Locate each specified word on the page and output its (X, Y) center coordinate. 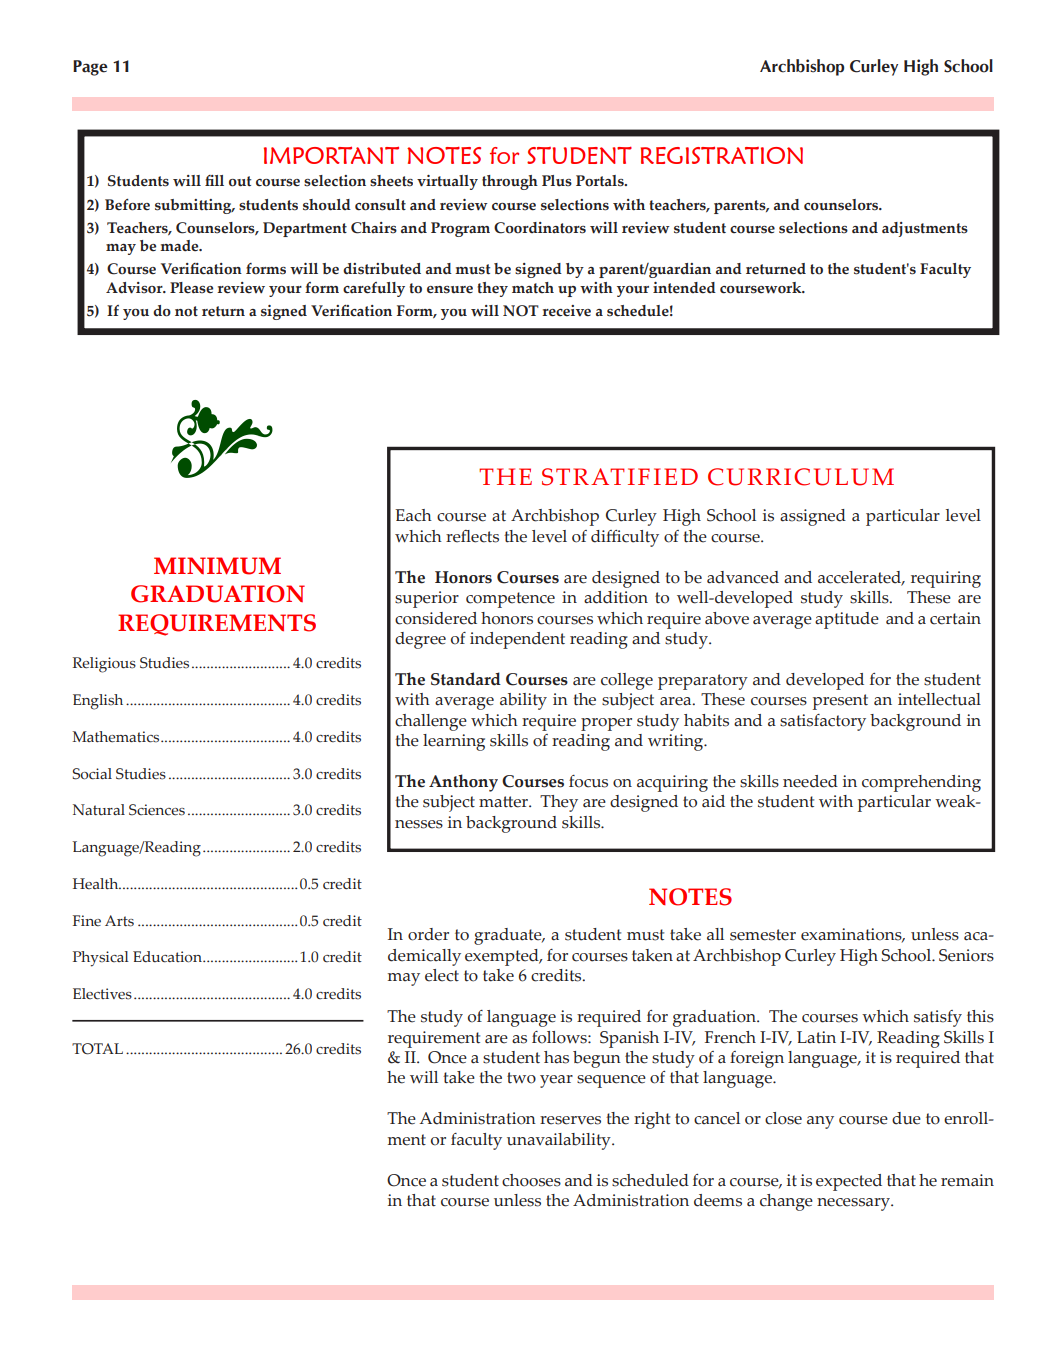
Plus (557, 180)
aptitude (847, 620)
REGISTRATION (722, 155)
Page (90, 68)
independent (517, 640)
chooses (531, 1180)
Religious (104, 665)
